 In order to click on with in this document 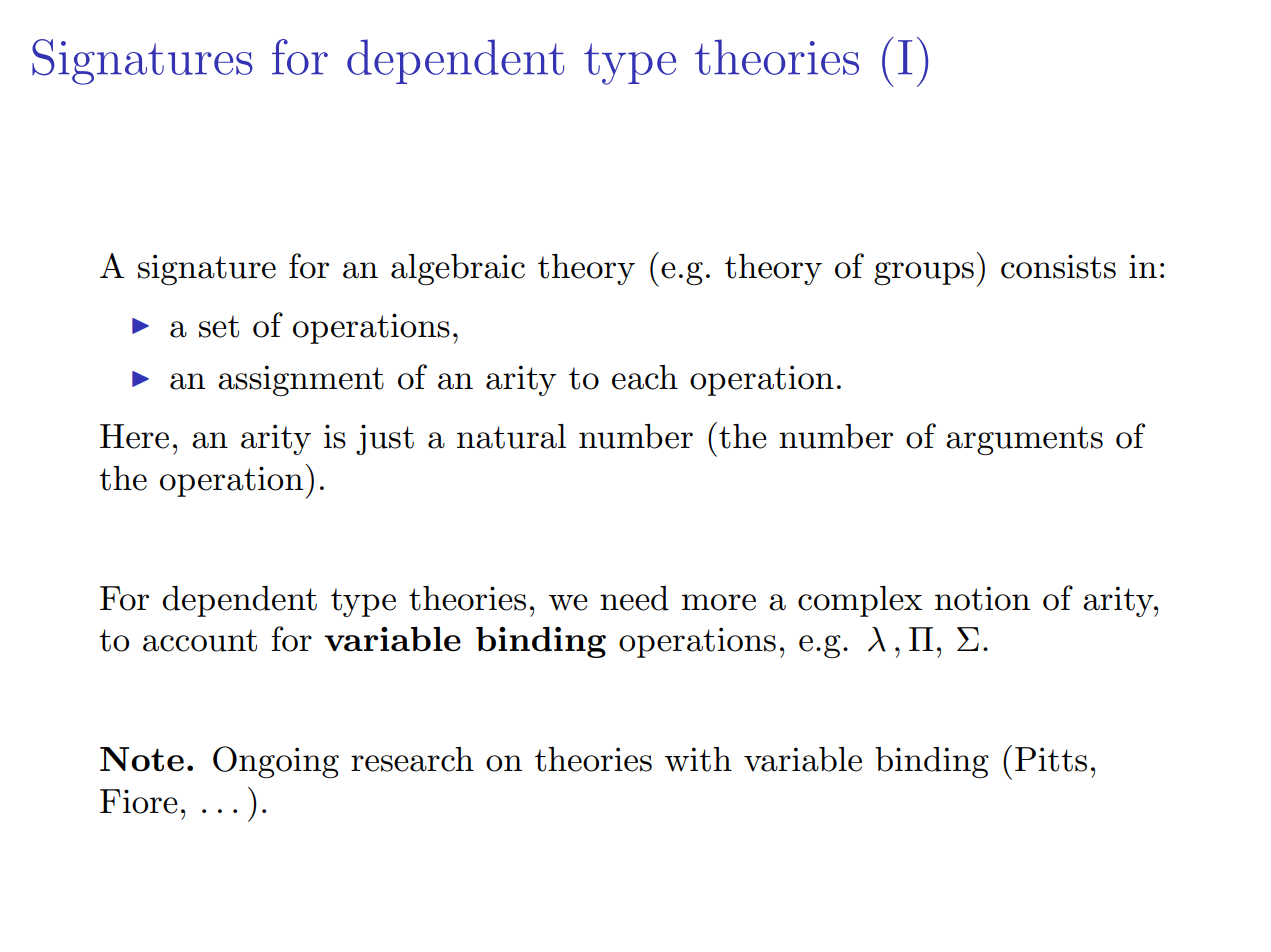, I will do `click(698, 759)`.
